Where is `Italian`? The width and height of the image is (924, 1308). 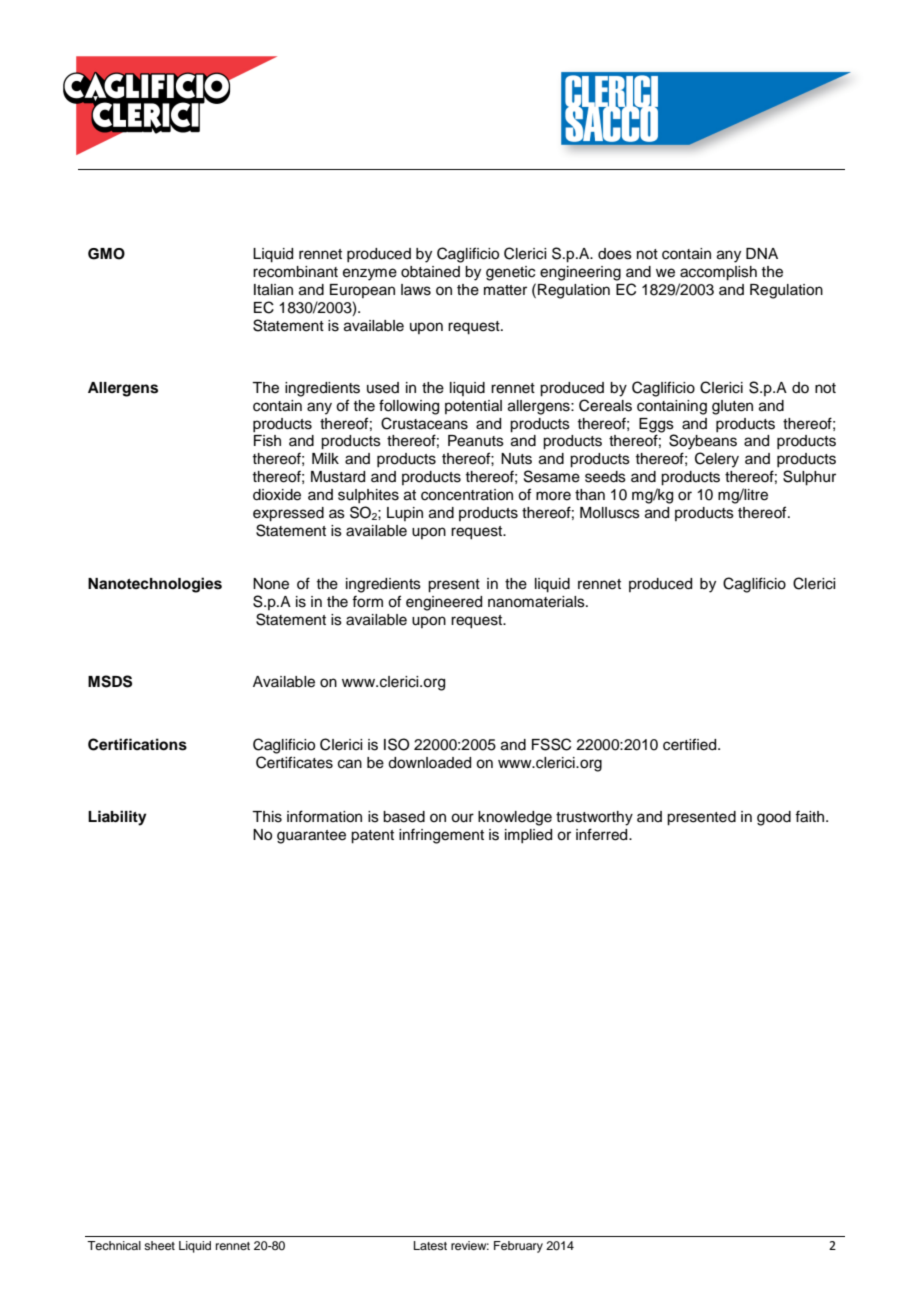
Italian is located at coordinates (273, 290).
